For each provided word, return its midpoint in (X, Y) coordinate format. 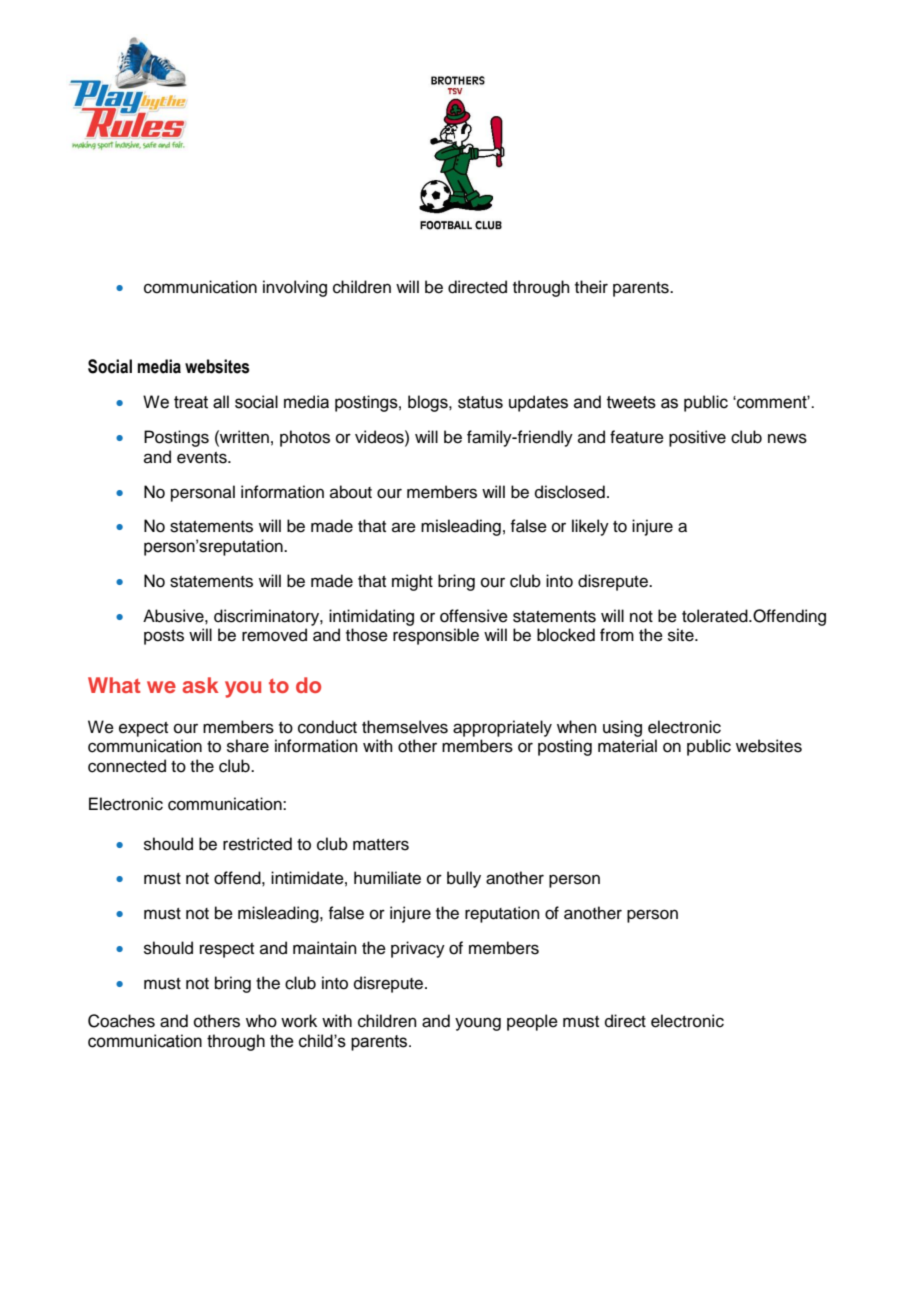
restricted (257, 844)
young (478, 1024)
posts (164, 637)
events (203, 458)
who (261, 1021)
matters (381, 845)
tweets (631, 402)
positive (697, 438)
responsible (436, 636)
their (591, 287)
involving (295, 288)
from (617, 635)
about (351, 492)
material (627, 746)
